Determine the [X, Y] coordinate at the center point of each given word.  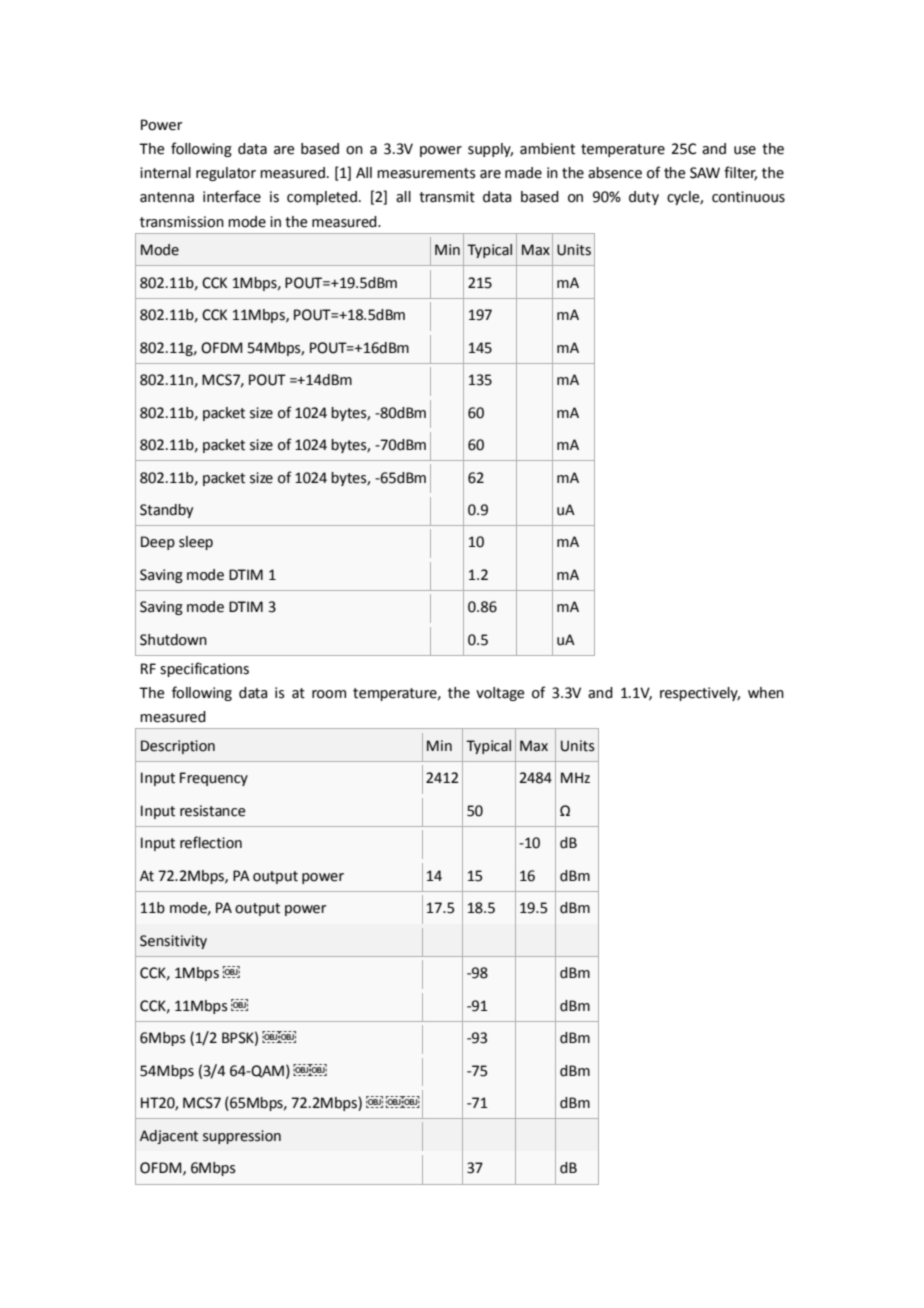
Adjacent [169, 1137]
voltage [500, 694]
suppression [242, 1137]
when [766, 693]
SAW [705, 173]
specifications [204, 669]
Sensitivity [173, 942]
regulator [226, 174]
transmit [447, 197]
